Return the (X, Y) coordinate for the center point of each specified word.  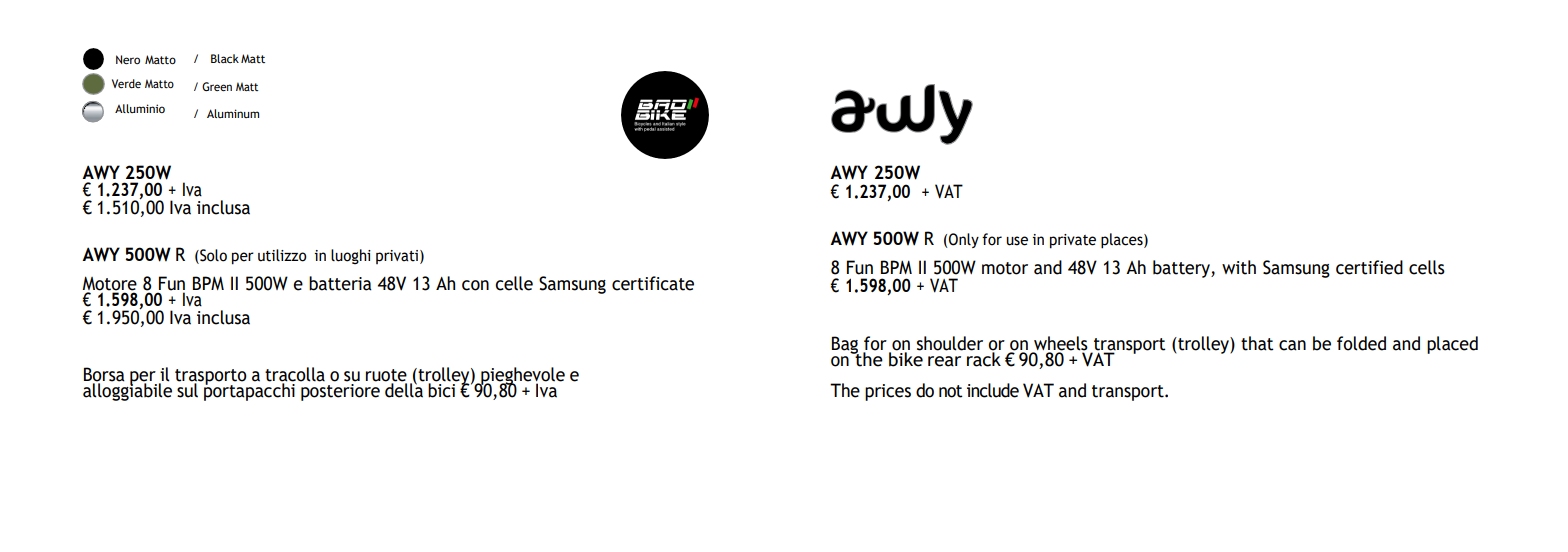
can (1292, 345)
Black (225, 58)
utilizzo (282, 255)
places (1123, 241)
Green (217, 86)
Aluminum (233, 113)
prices (888, 392)
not (951, 391)
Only (964, 240)
